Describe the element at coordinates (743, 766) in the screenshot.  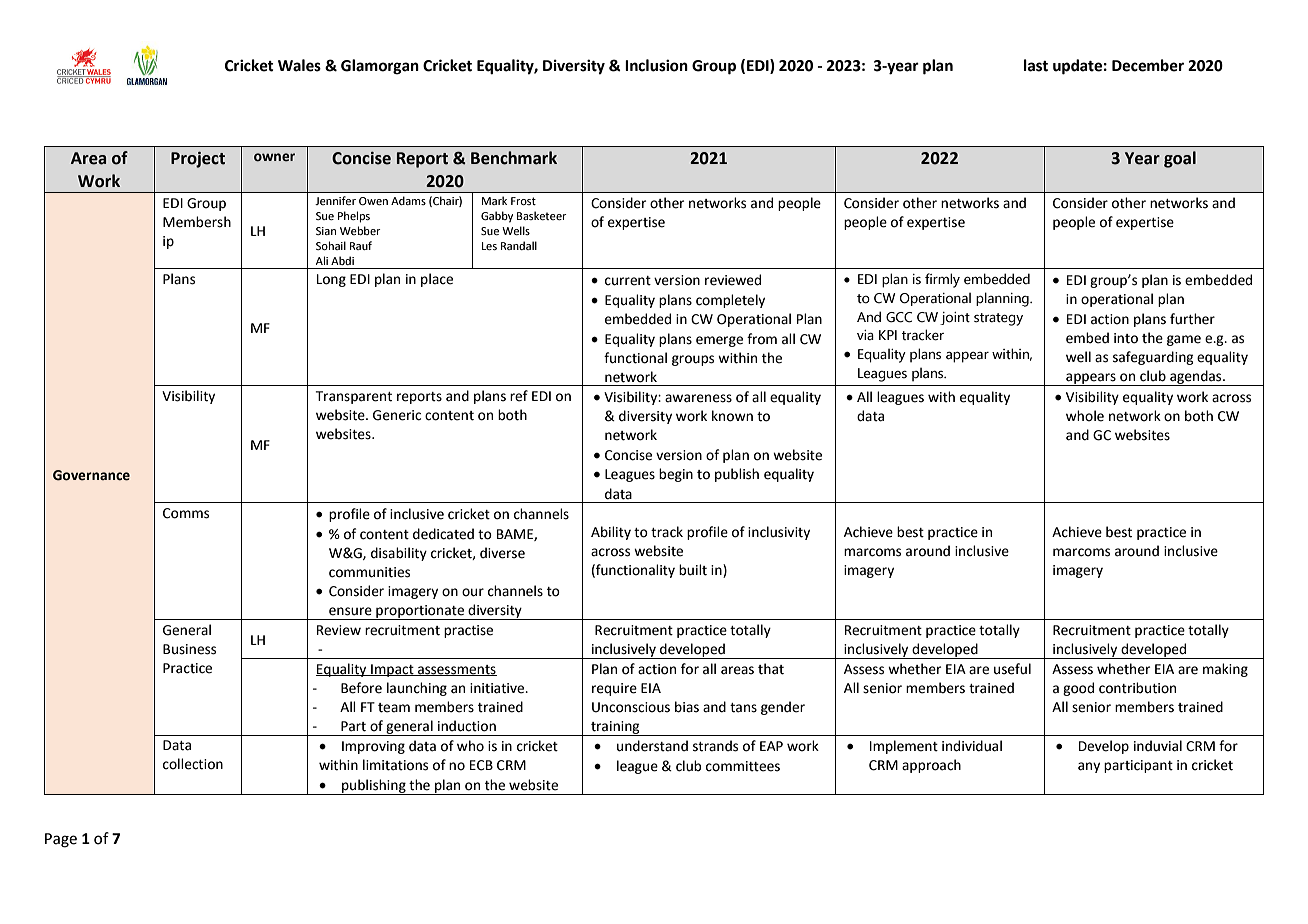
I see `committees` at that location.
